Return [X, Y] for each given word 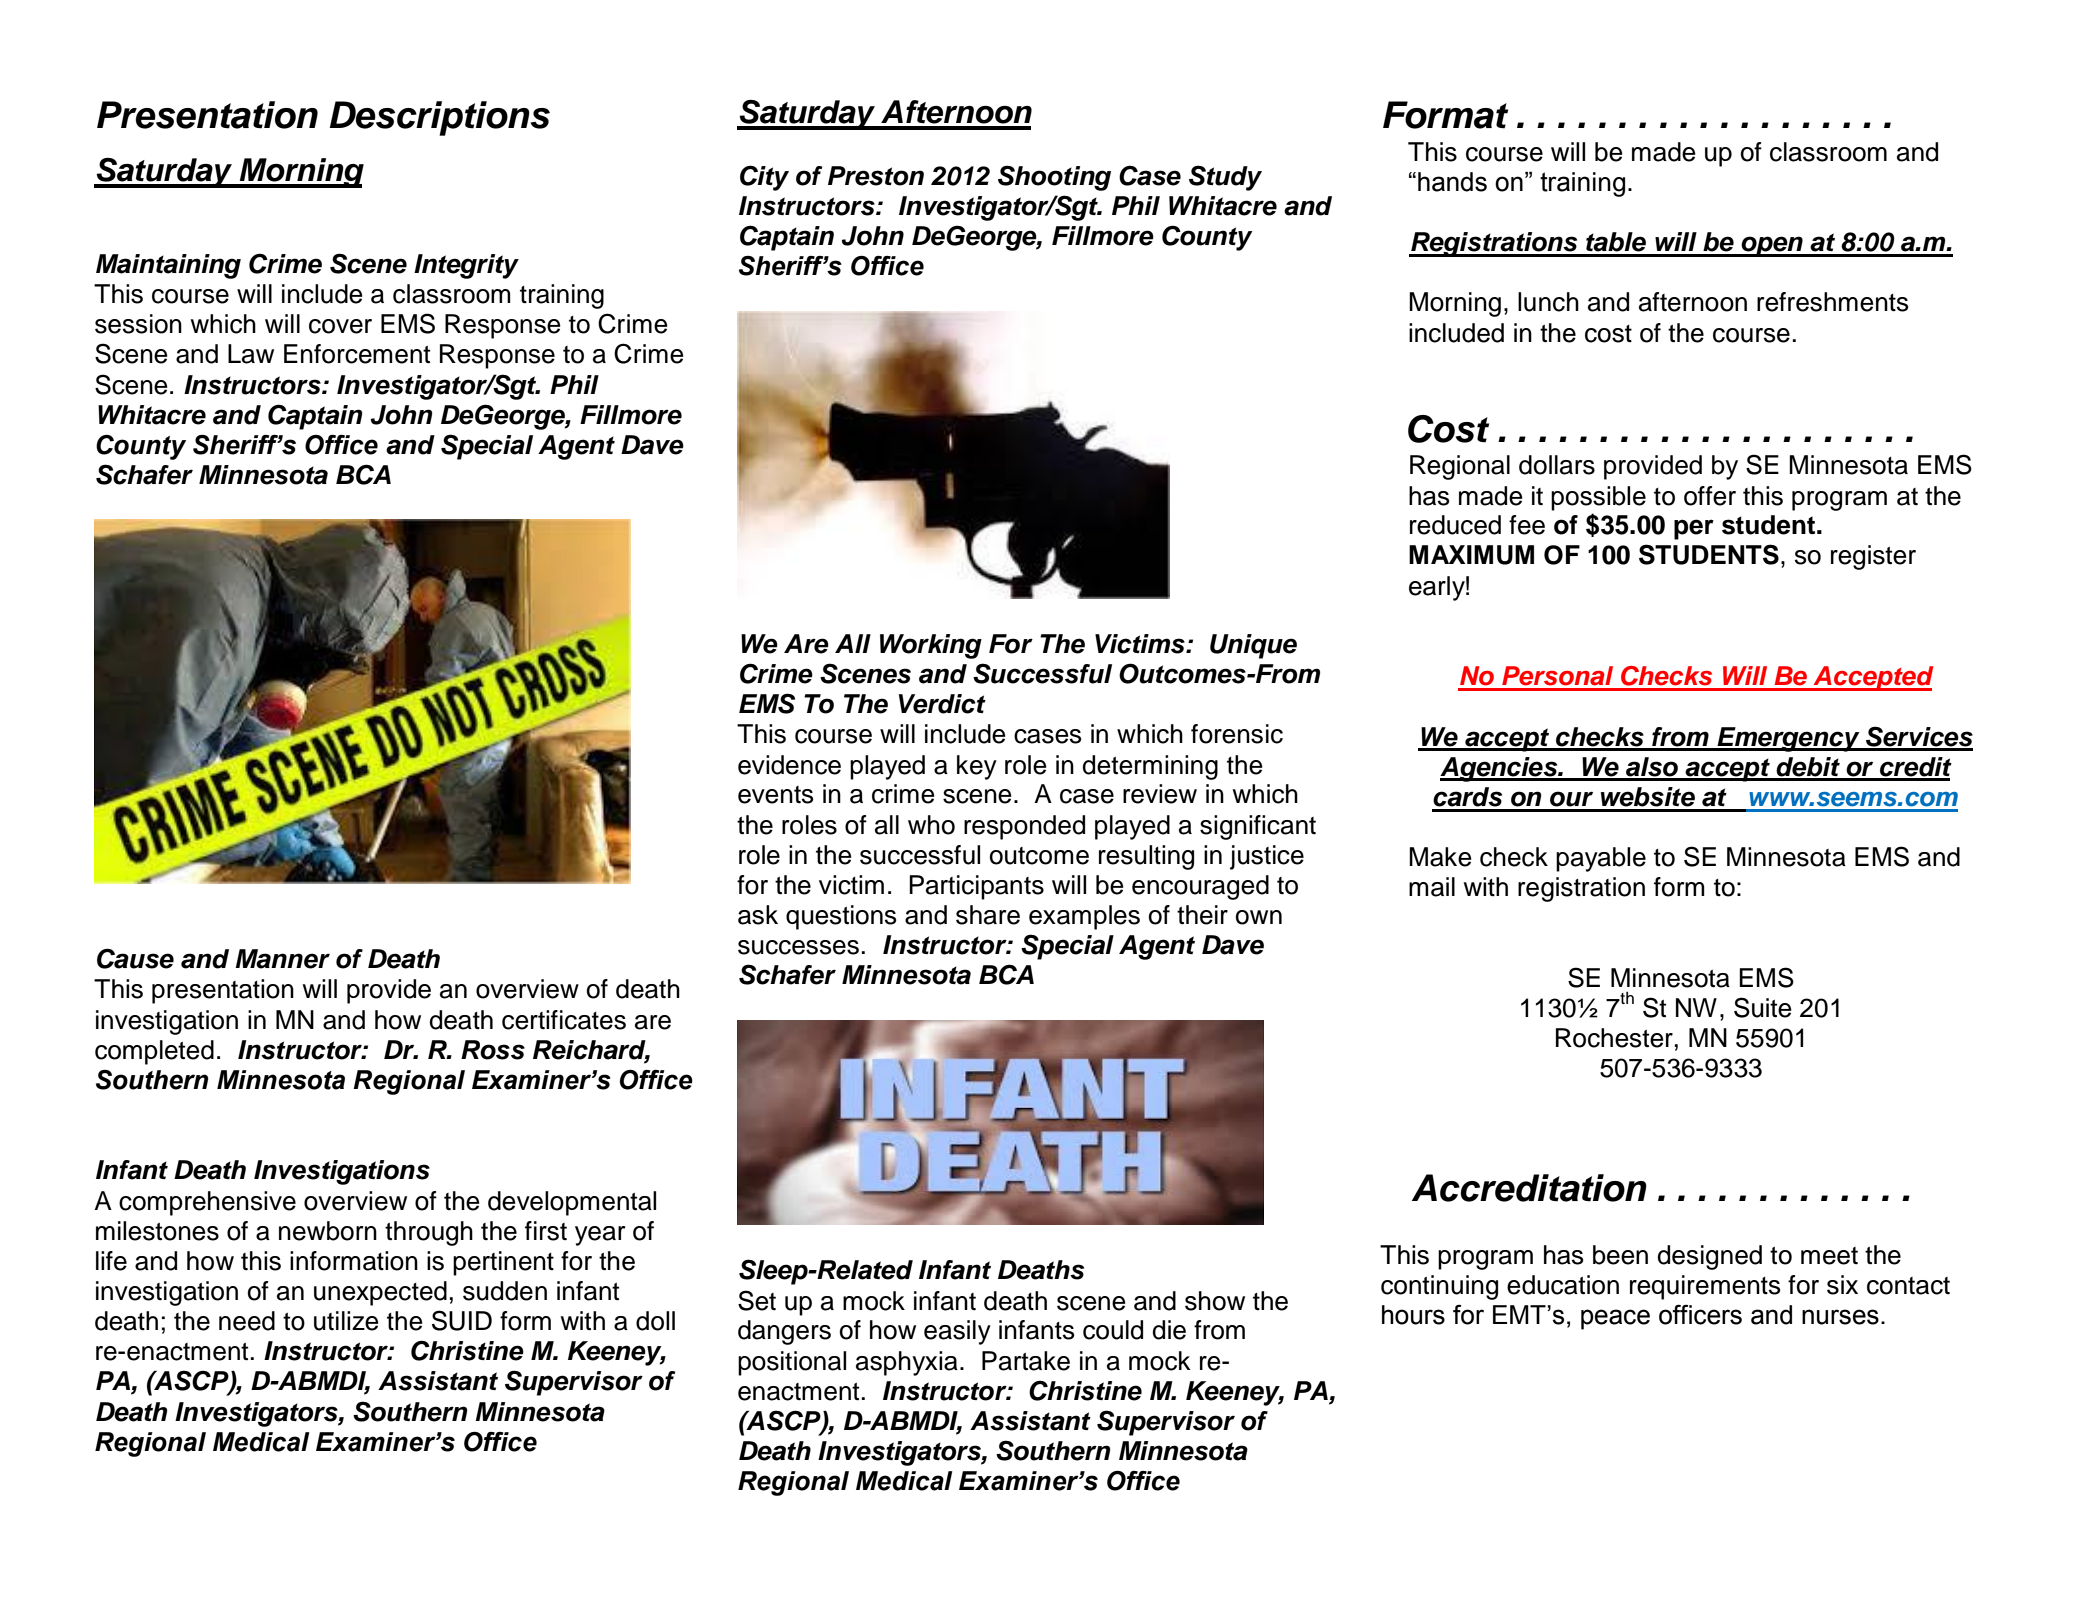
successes [798, 947]
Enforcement [357, 354]
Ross [493, 1050]
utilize [346, 1321]
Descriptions [439, 118]
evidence [789, 765]
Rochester [1614, 1038]
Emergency [1788, 739]
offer [1710, 496]
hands [1452, 182]
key [977, 767]
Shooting [1054, 178]
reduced [1455, 525]
